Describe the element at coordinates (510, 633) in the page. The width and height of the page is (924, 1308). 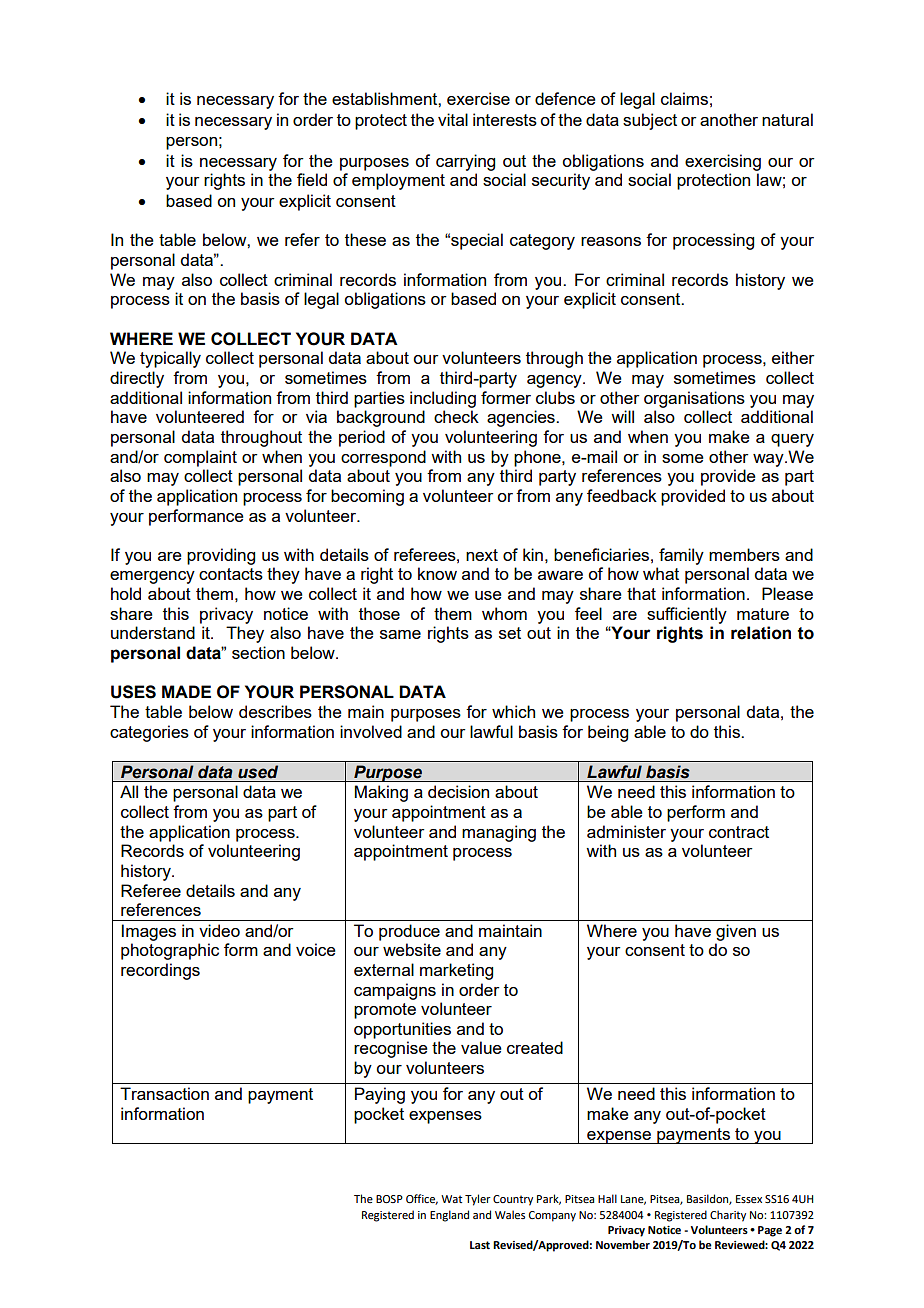
I see `set` at that location.
